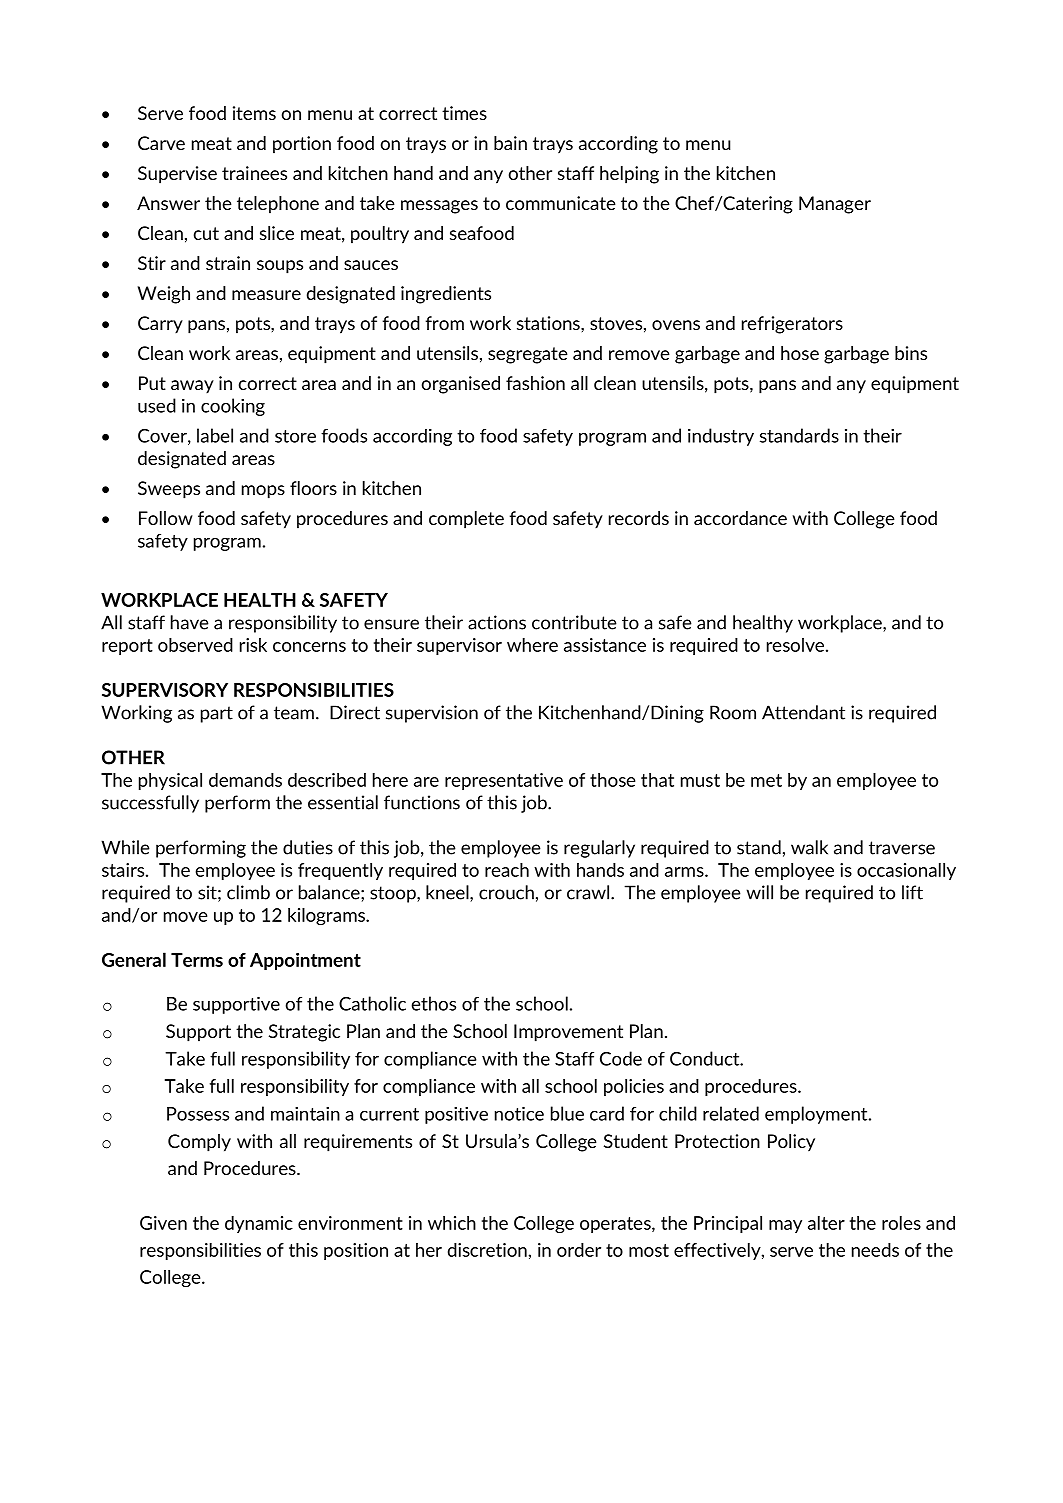 This screenshot has height=1503, width=1063. I want to click on dynamic, so click(259, 1224).
